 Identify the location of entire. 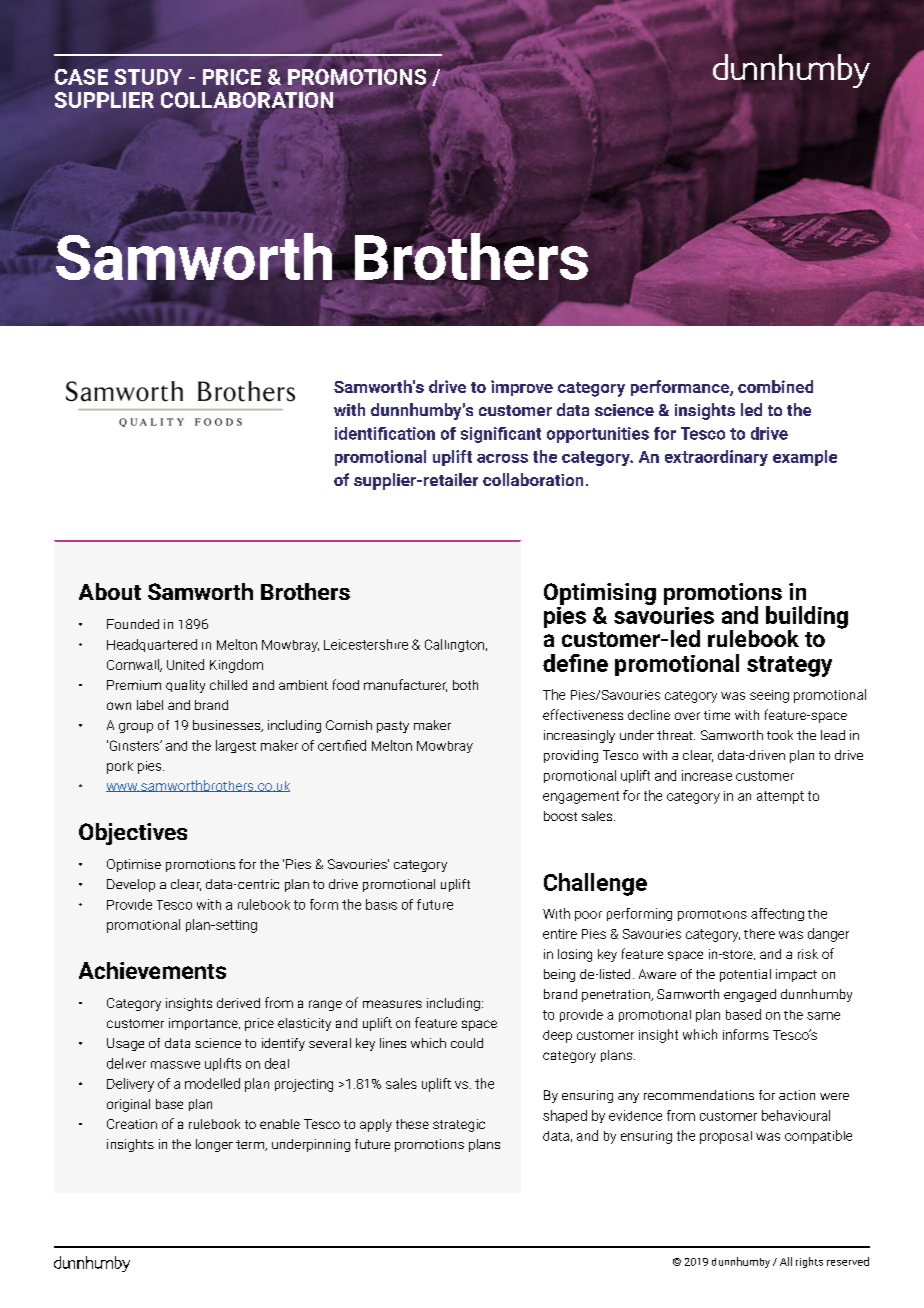
(560, 934).
